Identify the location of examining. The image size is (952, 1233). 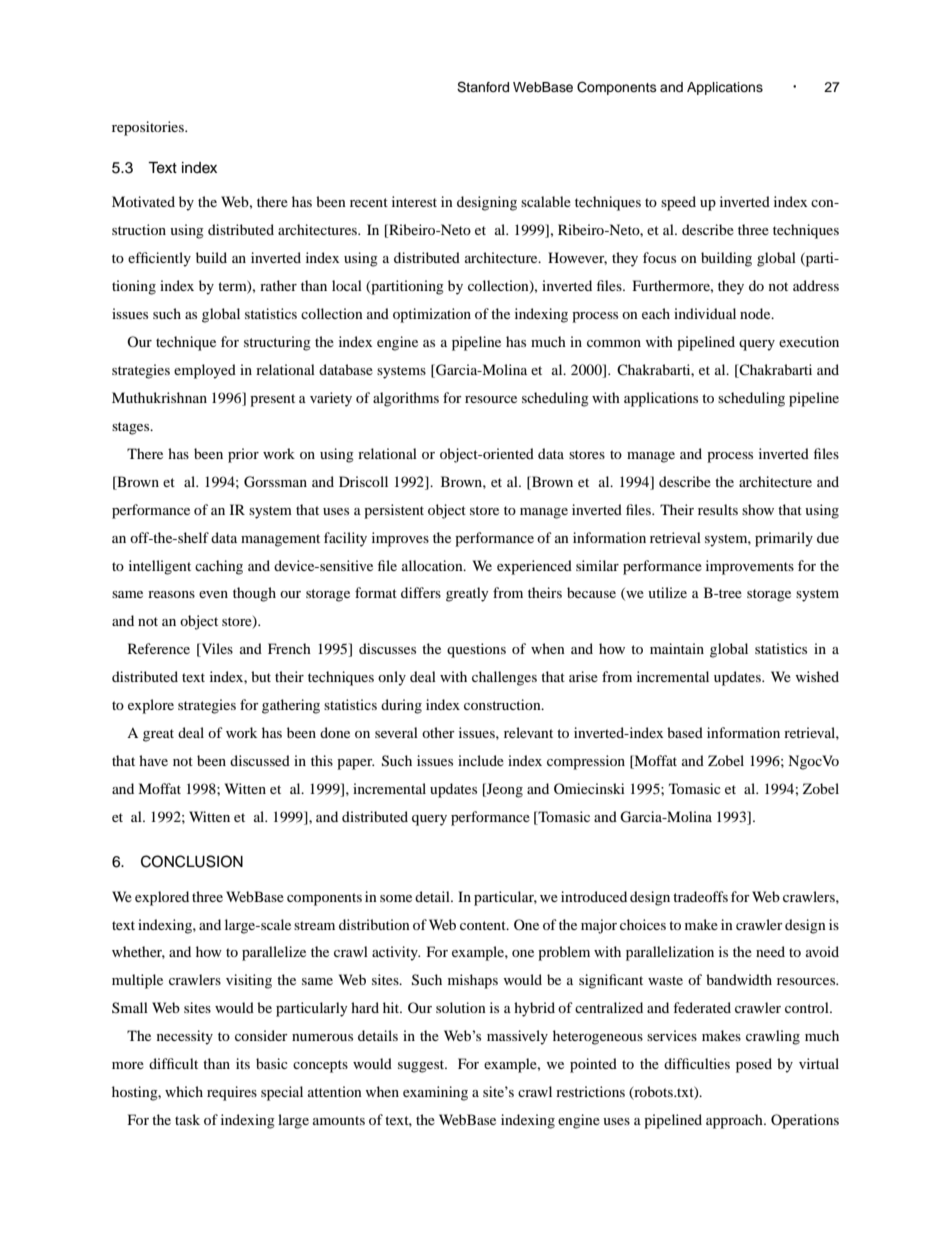
(435, 1093).
